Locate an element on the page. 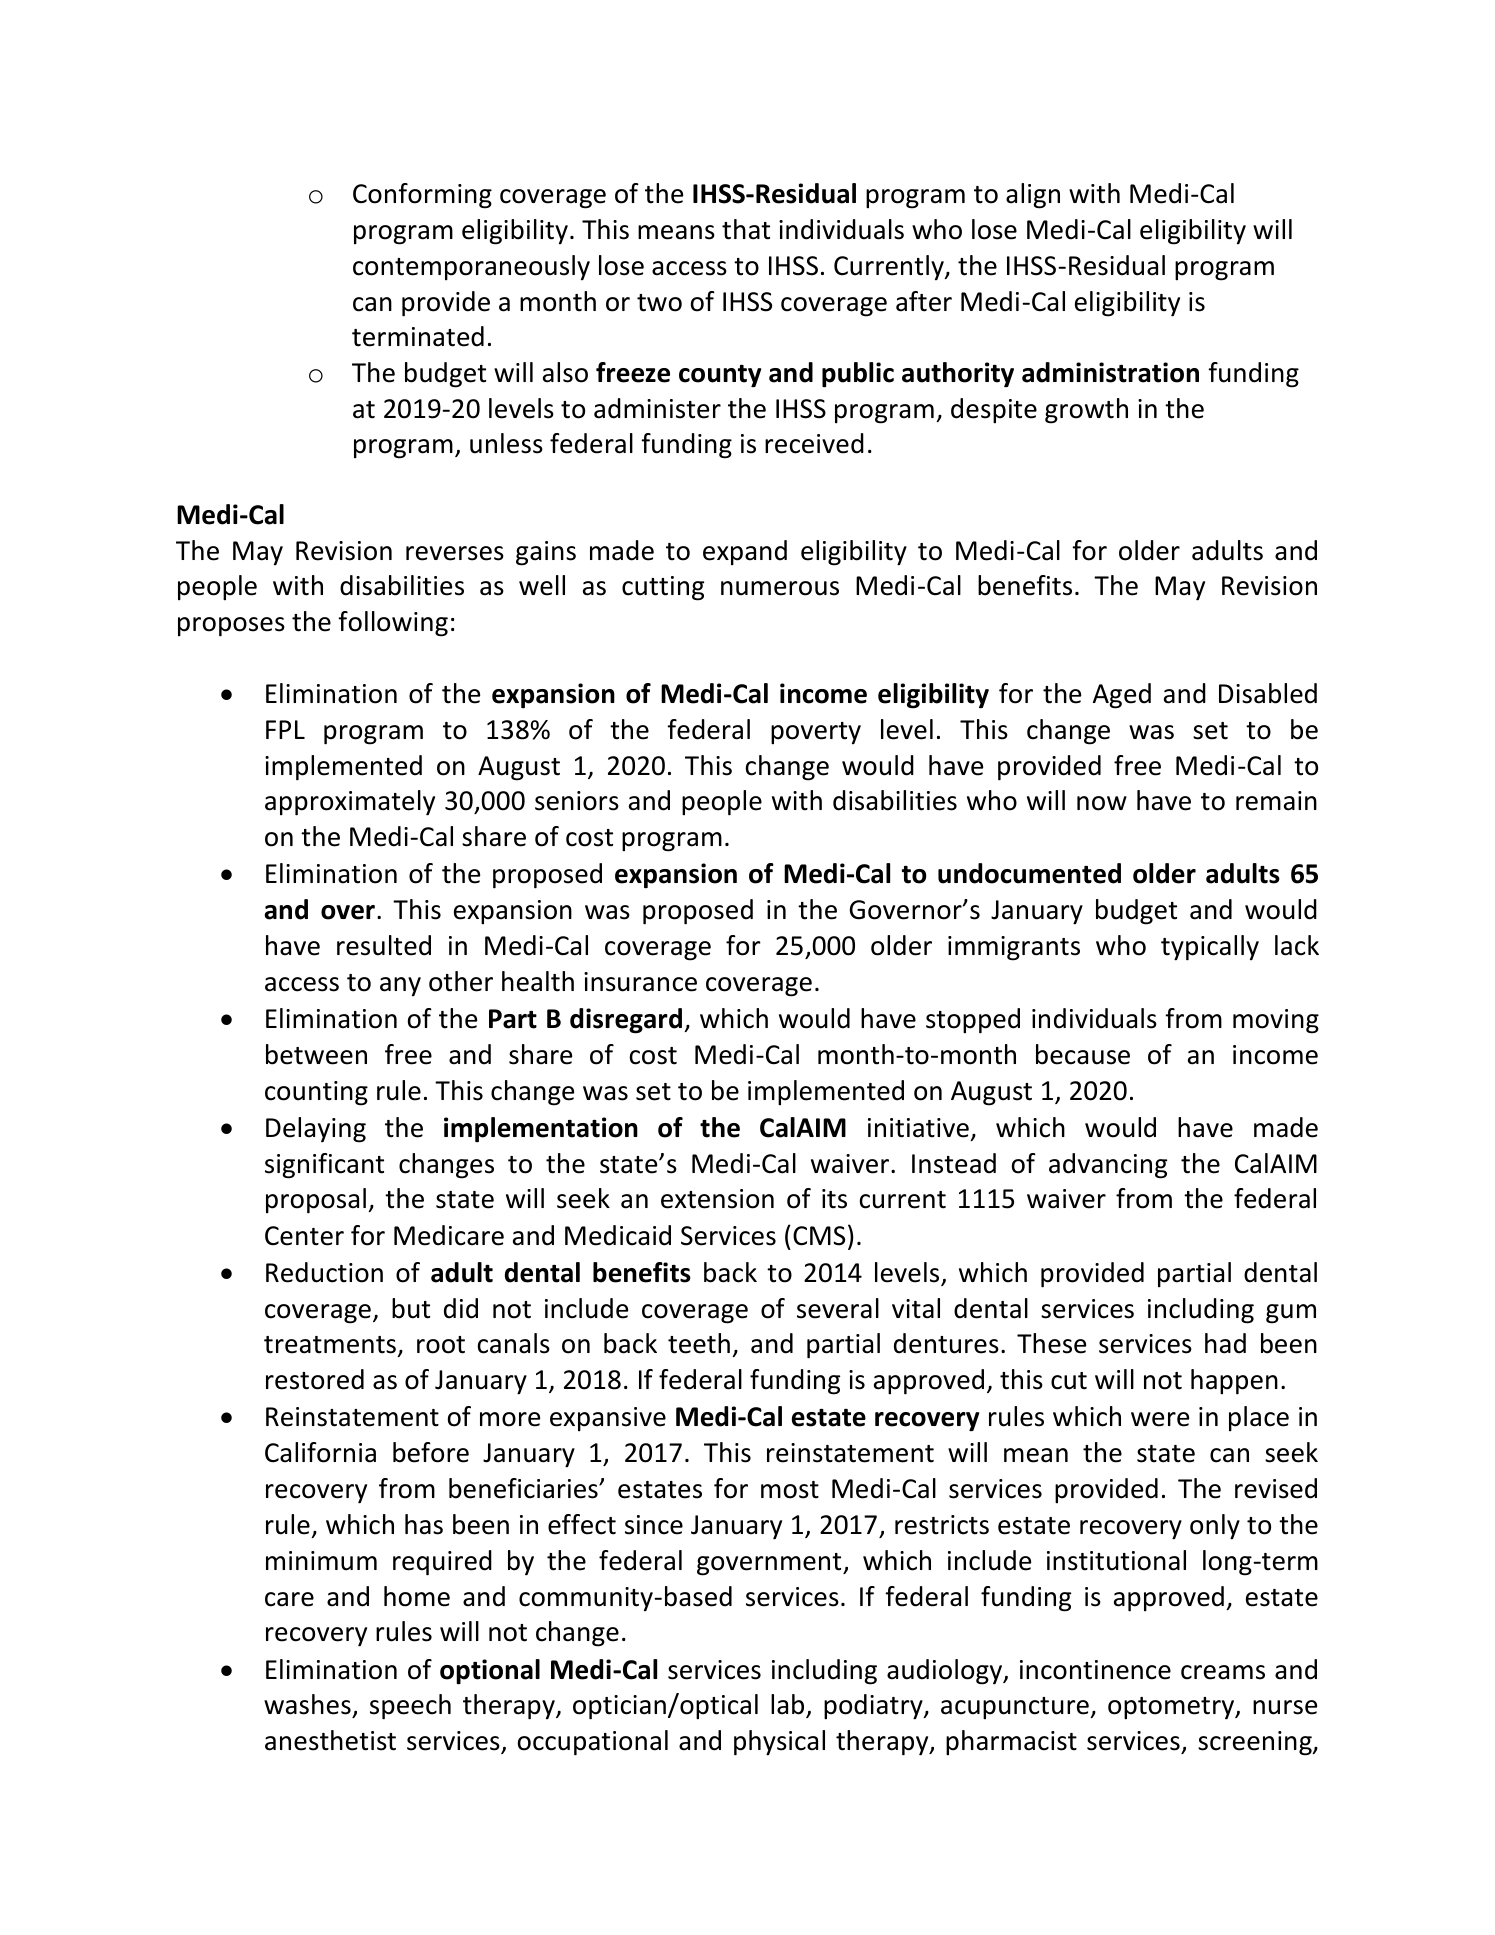  insurance is located at coordinates (640, 982).
